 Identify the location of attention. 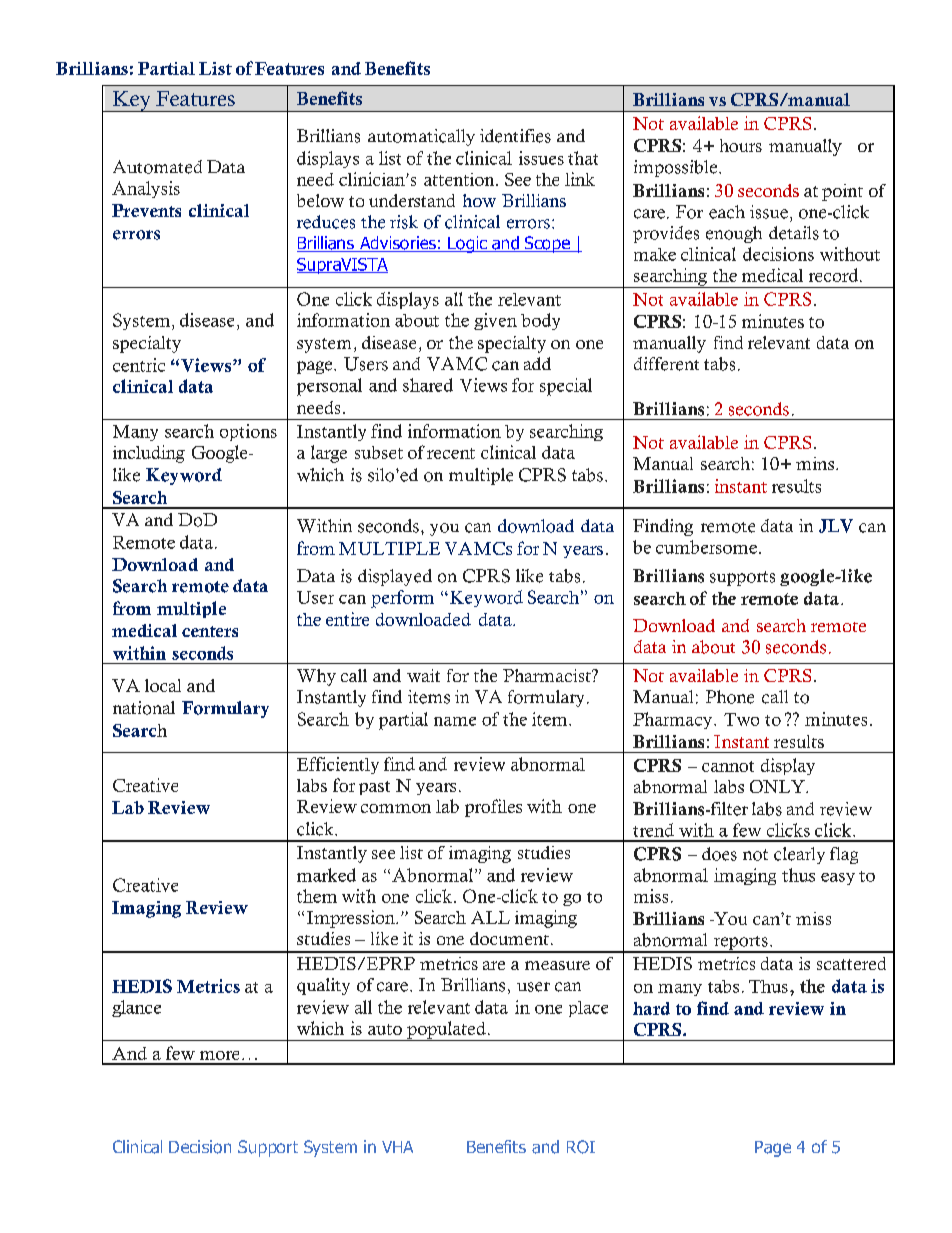
(460, 179).
